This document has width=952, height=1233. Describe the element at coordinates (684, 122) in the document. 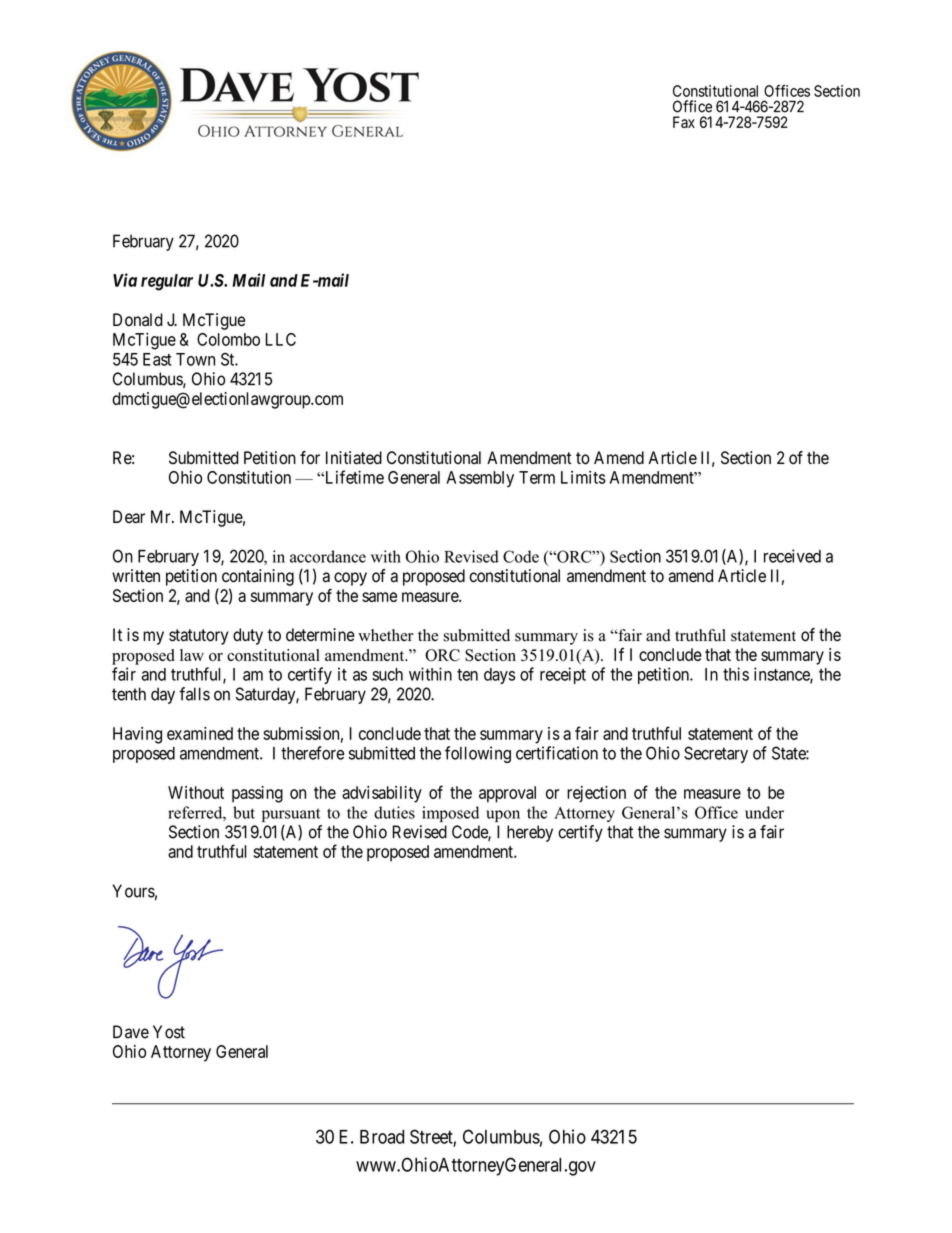

I see `Fax` at that location.
